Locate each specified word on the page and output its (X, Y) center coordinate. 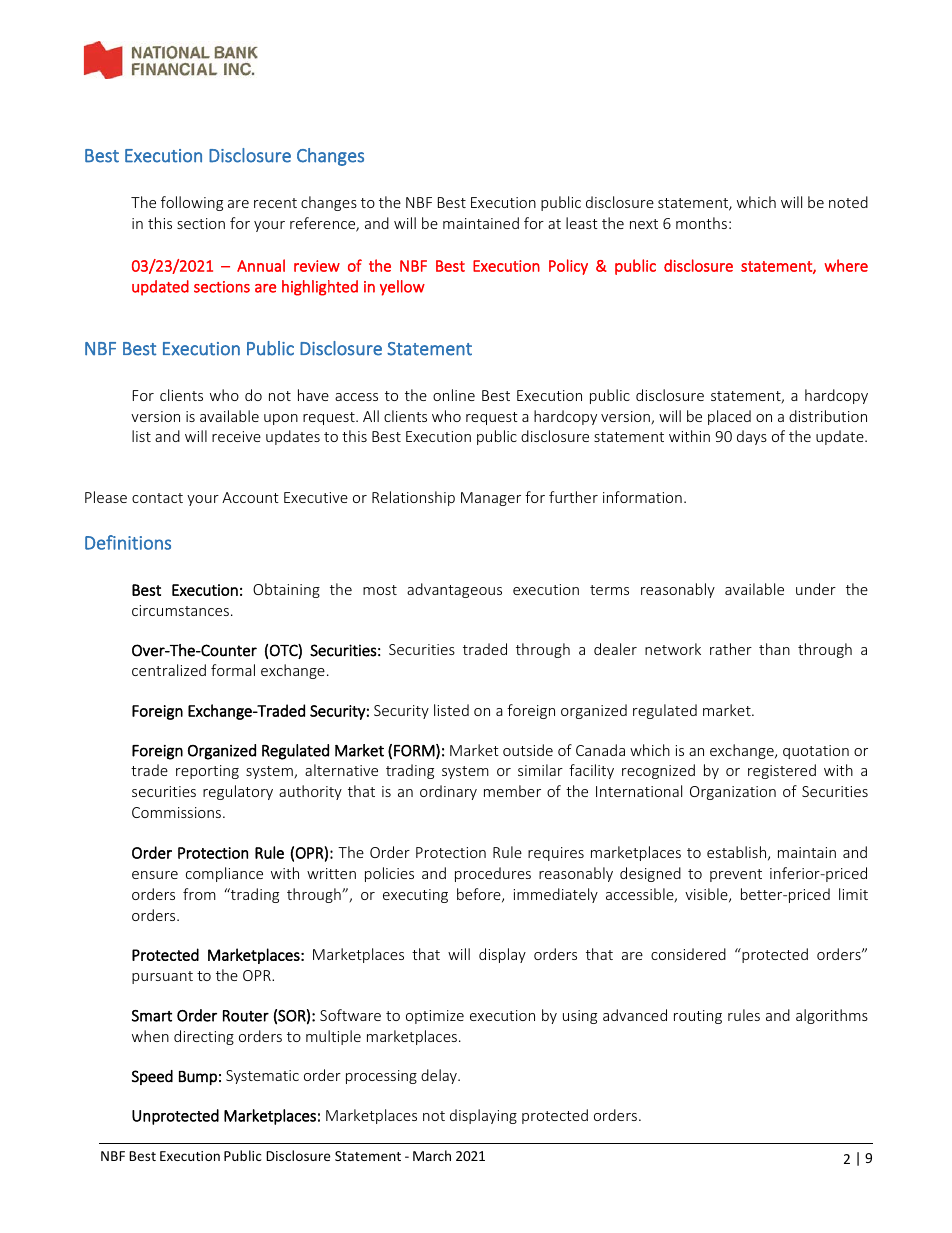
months (701, 223)
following (192, 203)
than (774, 649)
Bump (198, 1078)
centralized (169, 670)
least (582, 223)
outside (528, 750)
